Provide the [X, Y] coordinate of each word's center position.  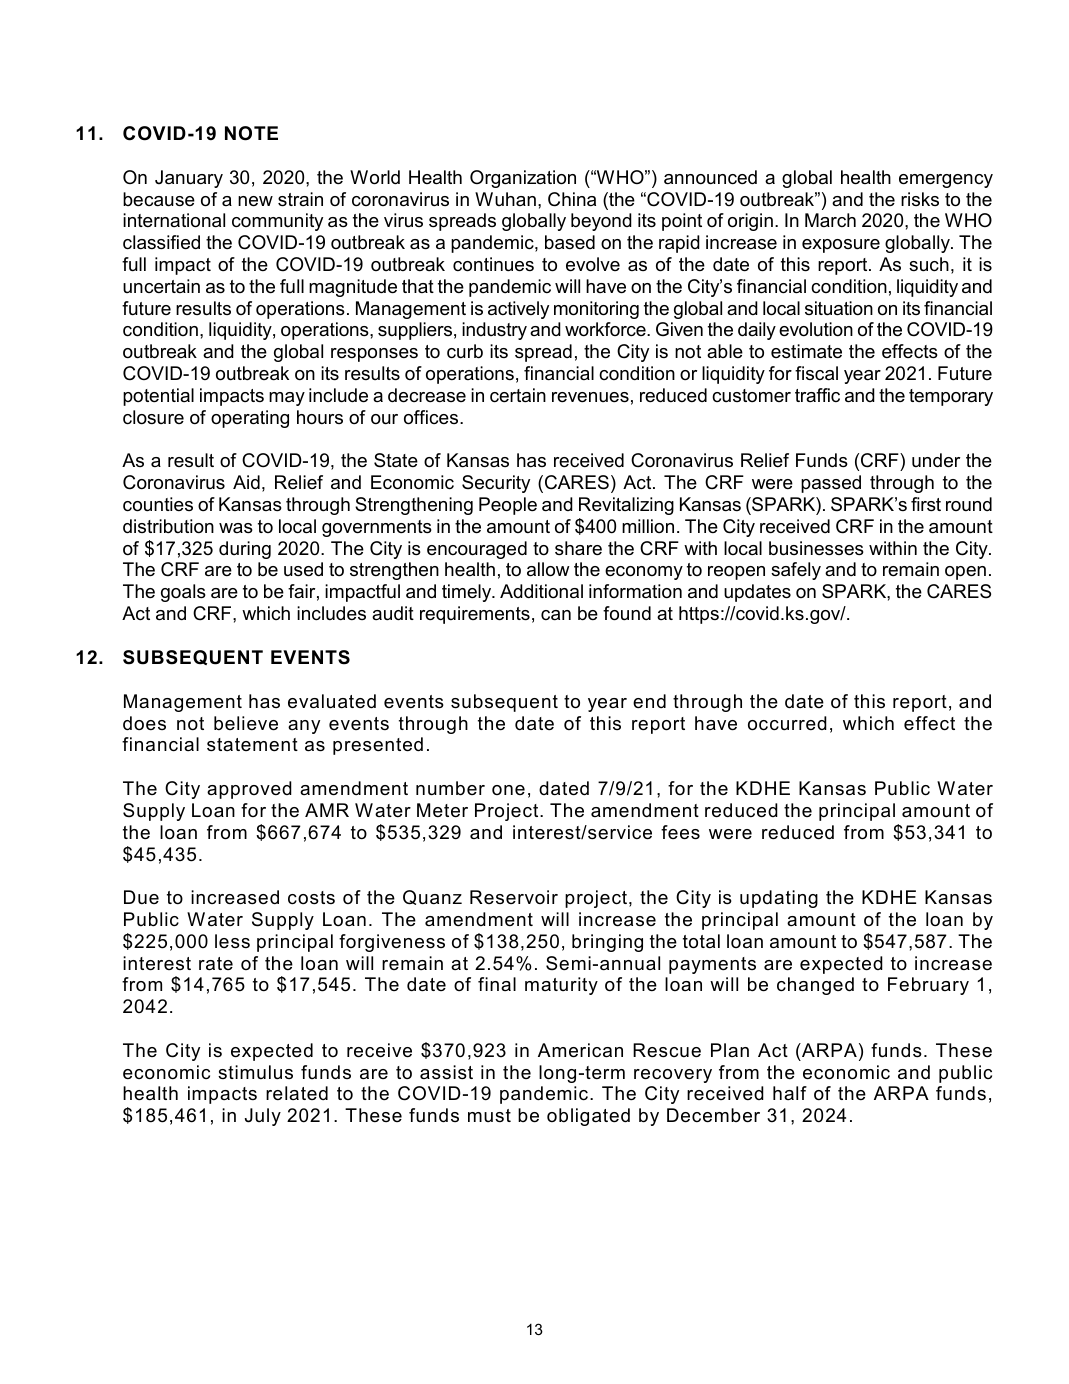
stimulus [255, 1072]
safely [796, 571]
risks [920, 199]
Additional [541, 591]
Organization [523, 179]
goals [183, 593]
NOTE [251, 133]
